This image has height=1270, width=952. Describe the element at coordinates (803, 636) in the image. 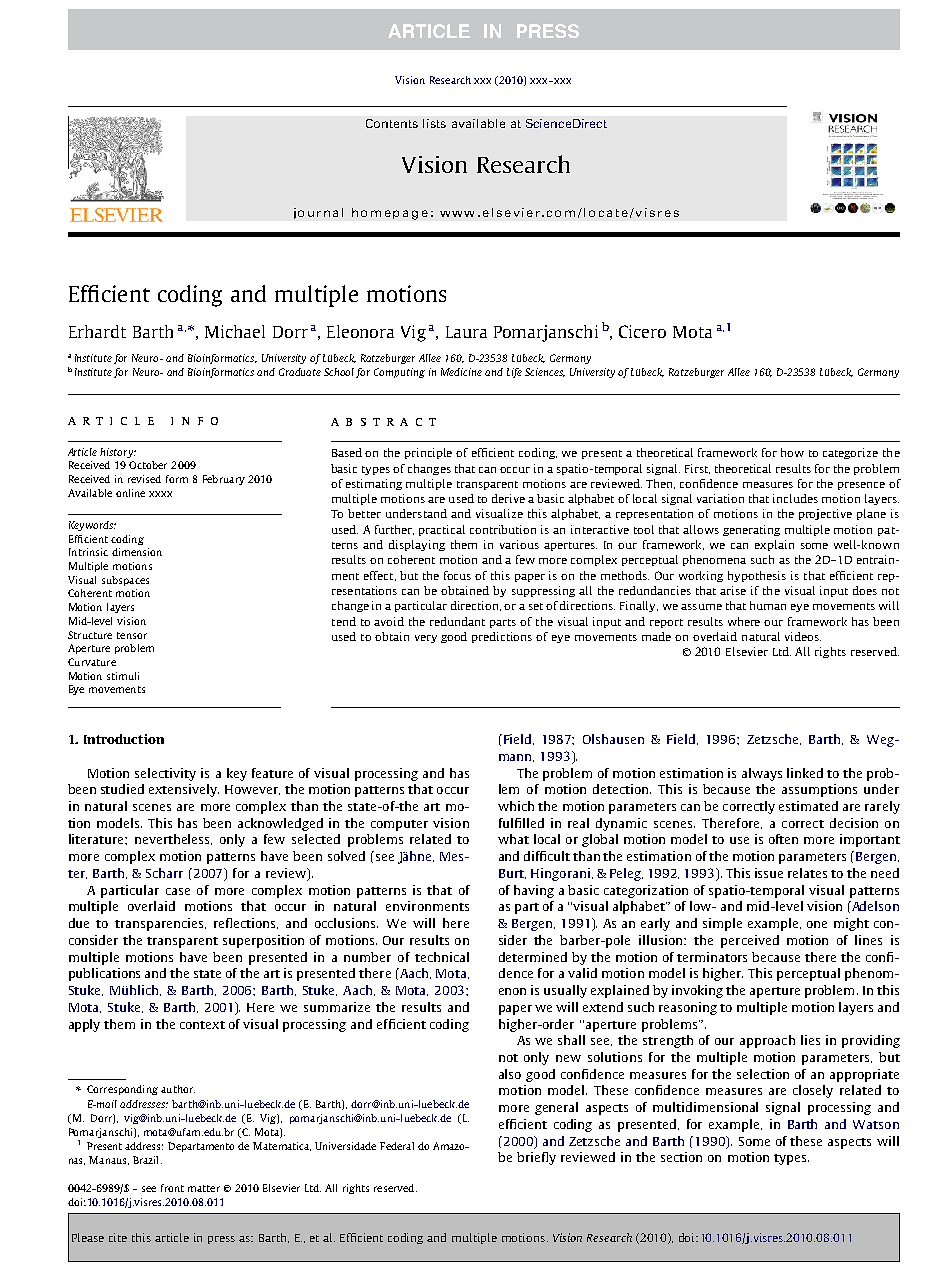

I see `videos` at that location.
